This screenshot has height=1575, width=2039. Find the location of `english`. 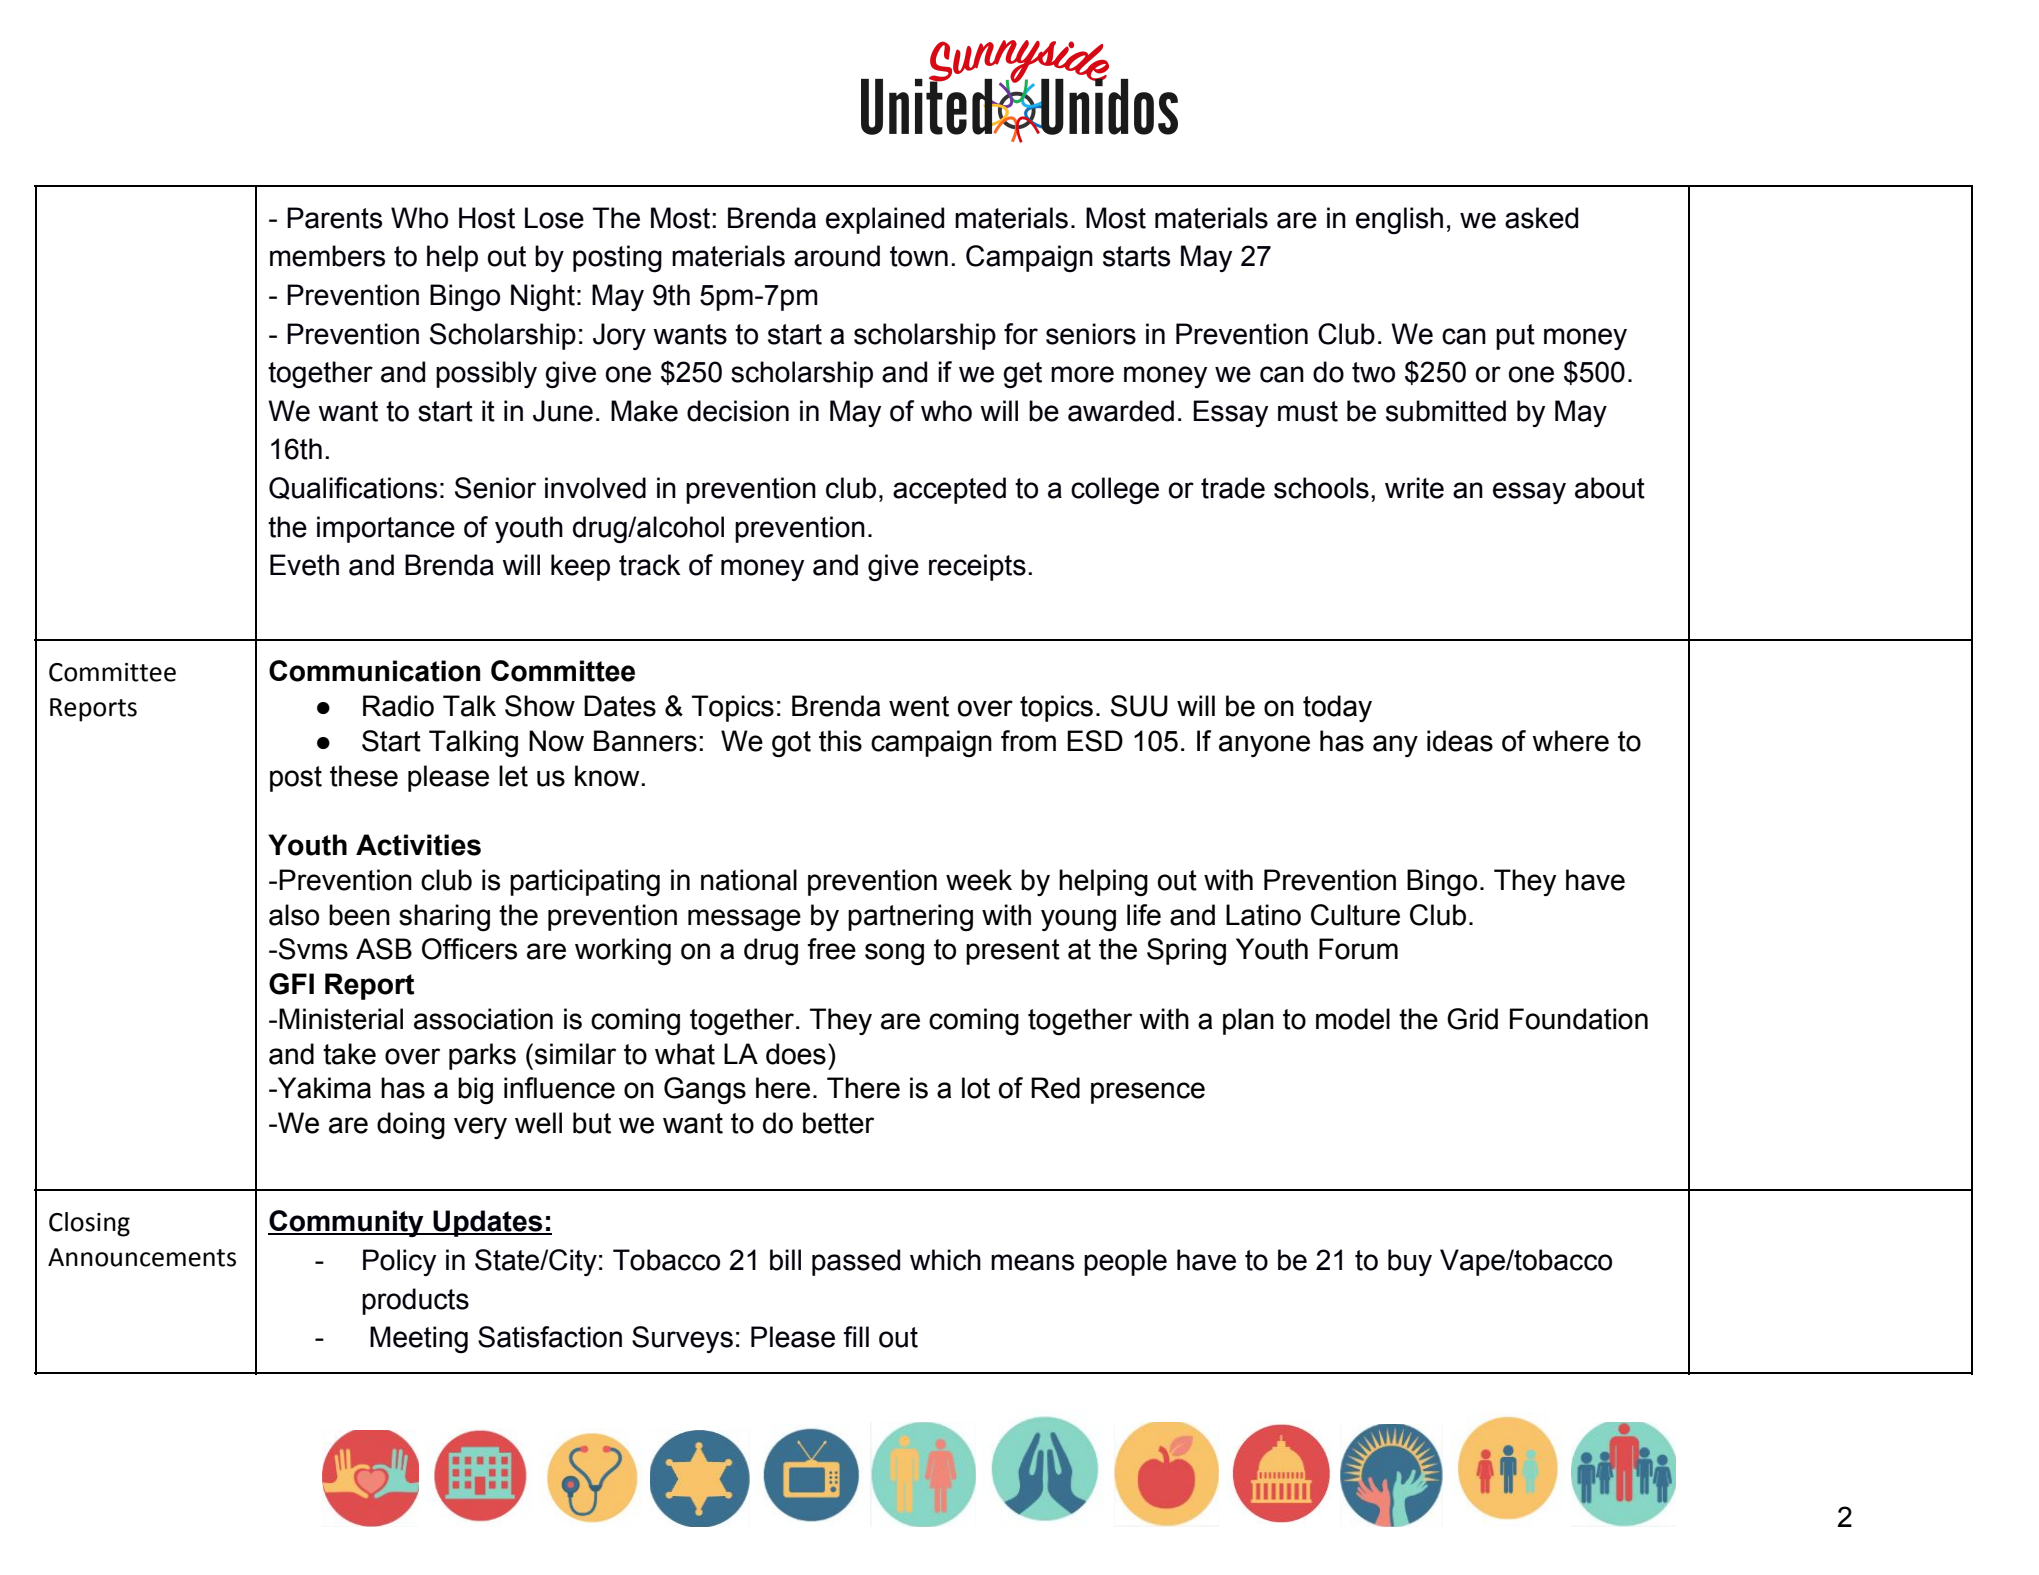

english is located at coordinates (1399, 220).
